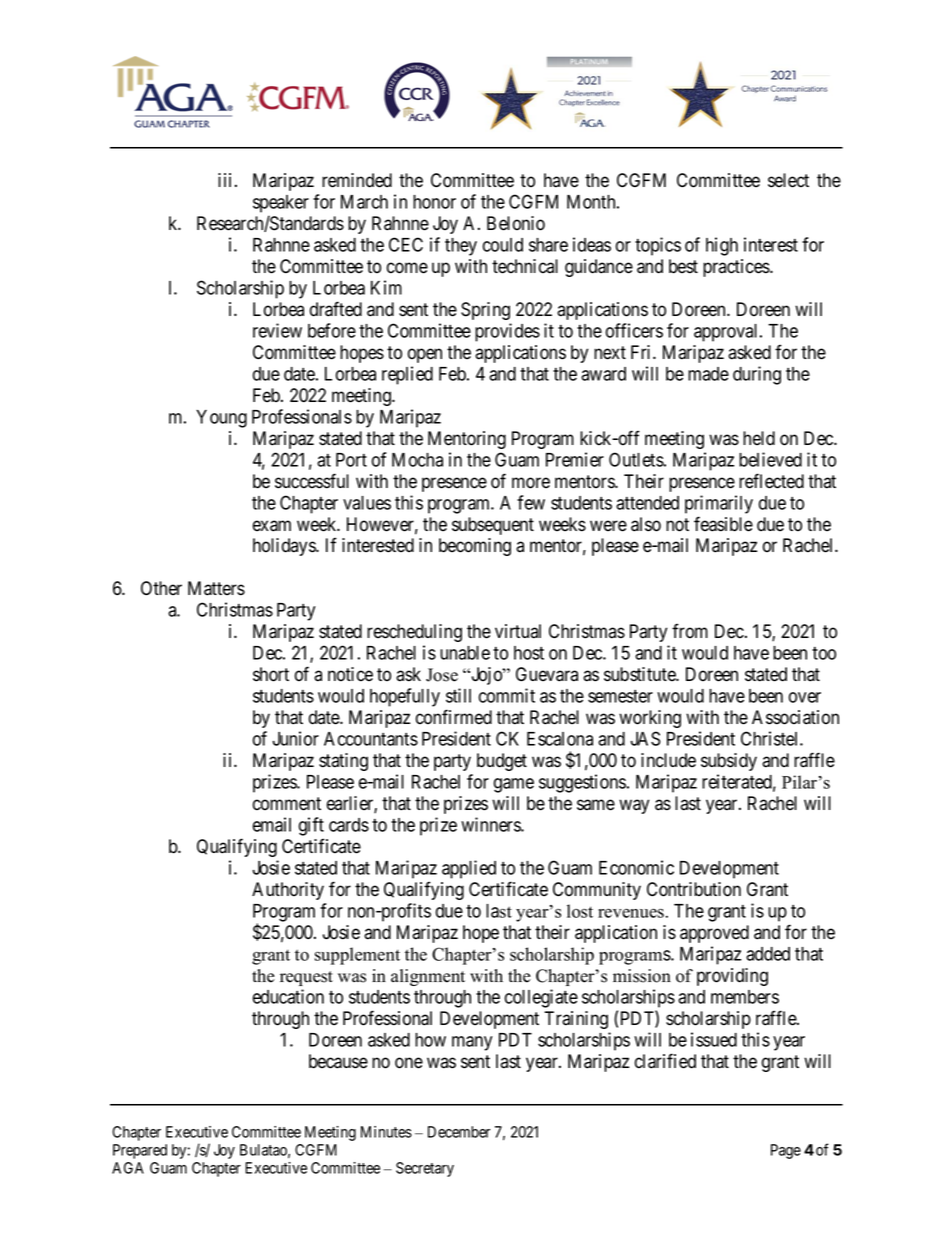 This document has width=952, height=1233. Describe the element at coordinates (281, 204) in the document. I see `speaker` at that location.
